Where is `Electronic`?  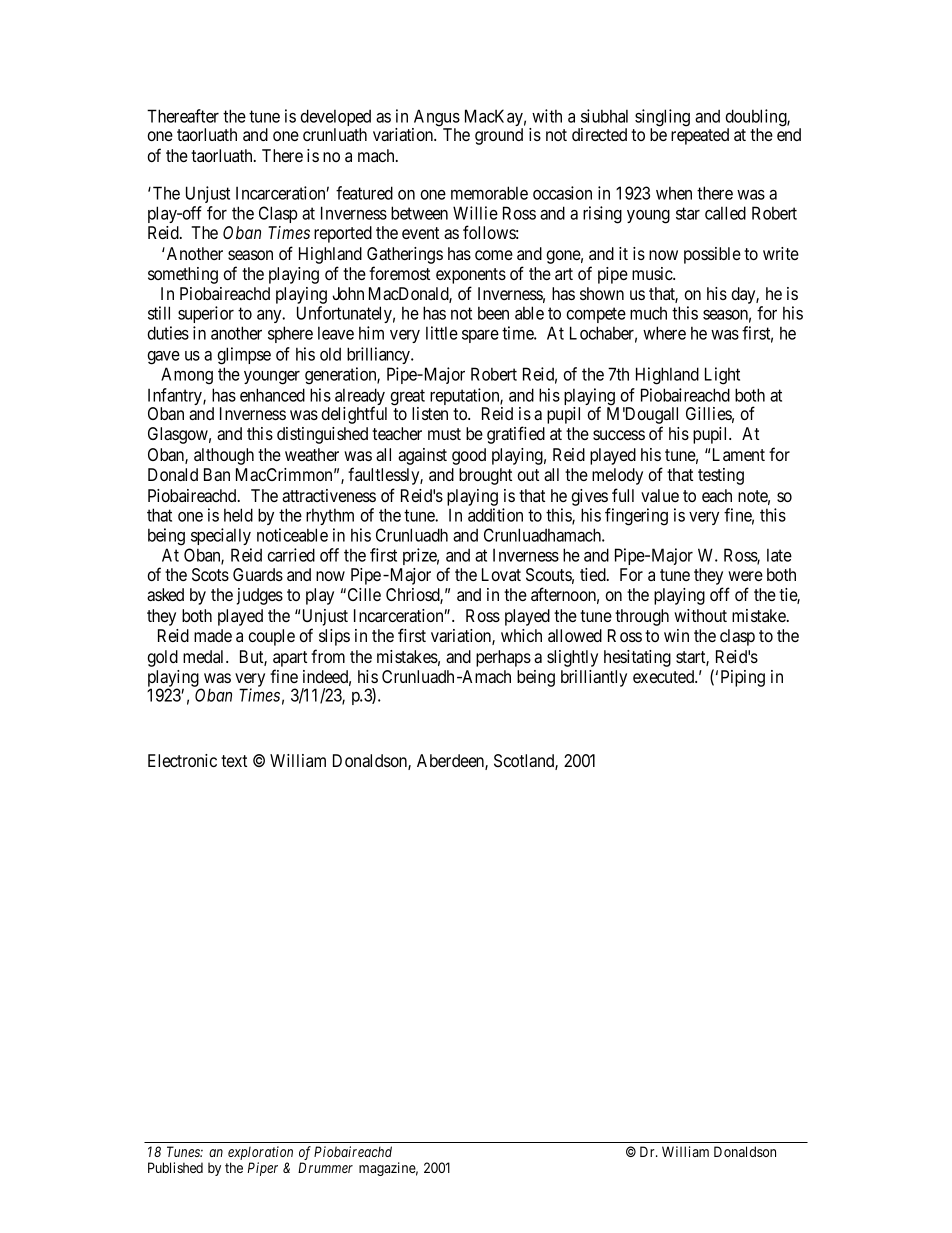 Electronic is located at coordinates (182, 760).
